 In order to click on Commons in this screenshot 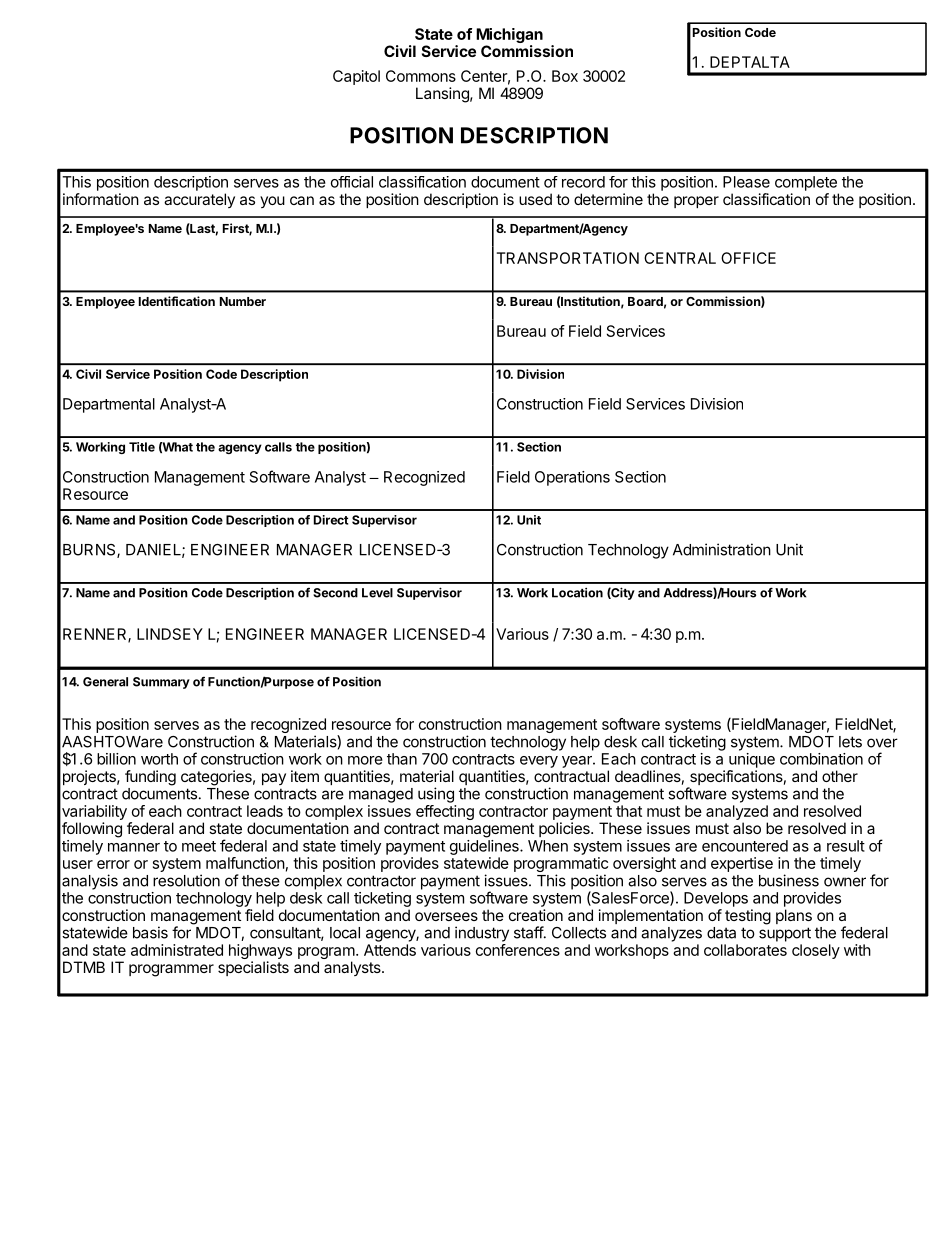, I will do `click(421, 76)`.
